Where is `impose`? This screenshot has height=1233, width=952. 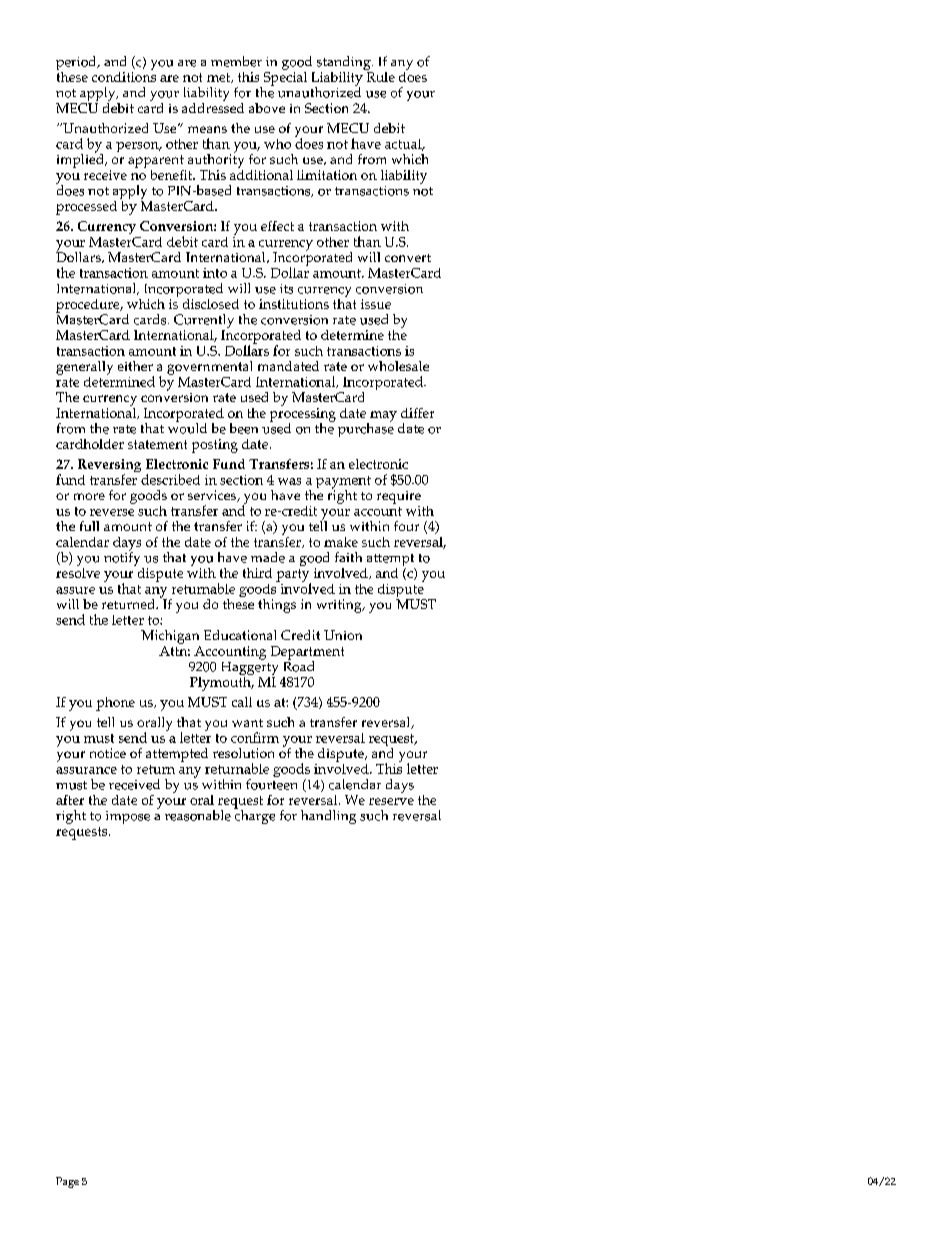 impose is located at coordinates (128, 817).
